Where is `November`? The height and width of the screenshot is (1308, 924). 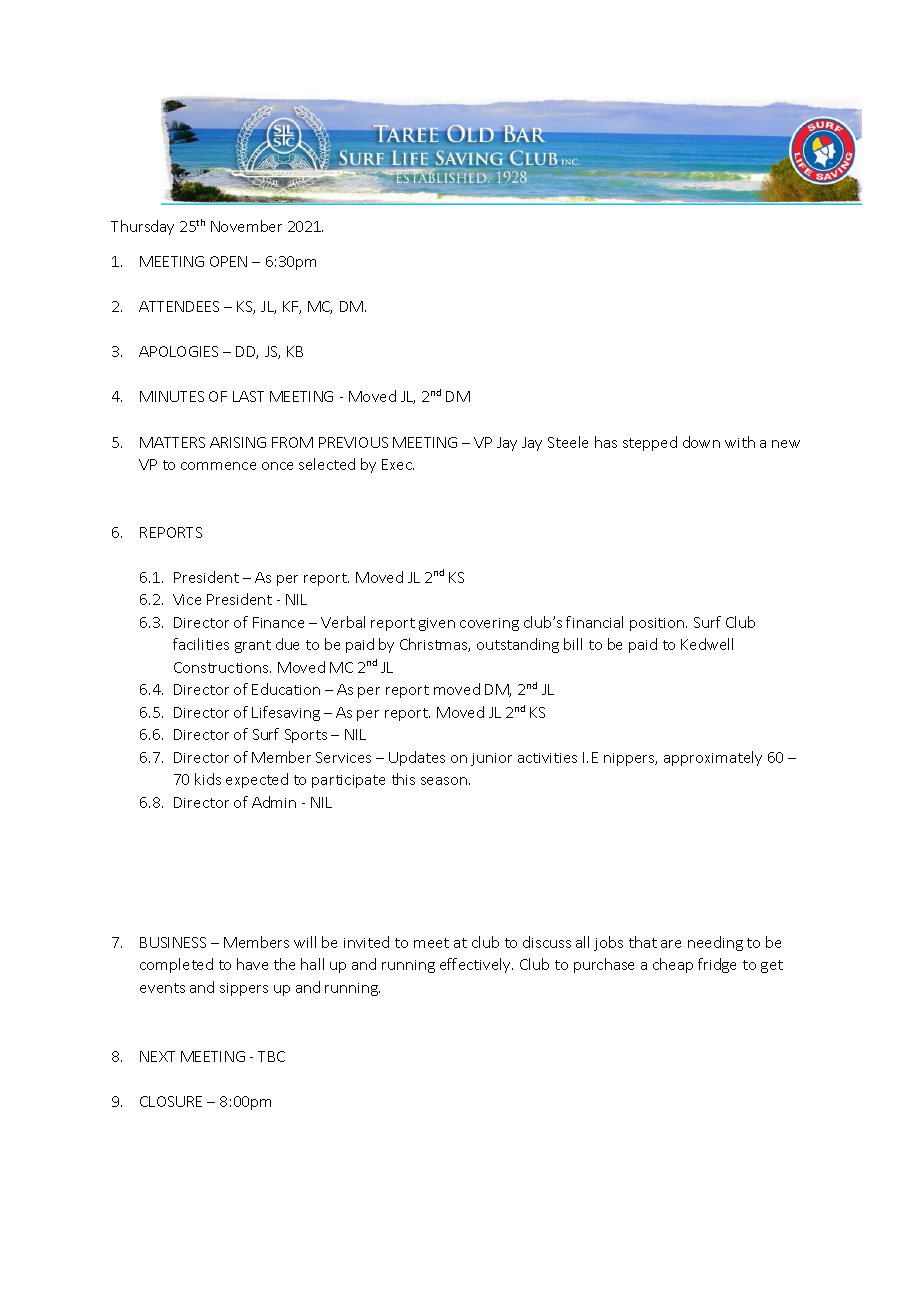 November is located at coordinates (246, 226).
